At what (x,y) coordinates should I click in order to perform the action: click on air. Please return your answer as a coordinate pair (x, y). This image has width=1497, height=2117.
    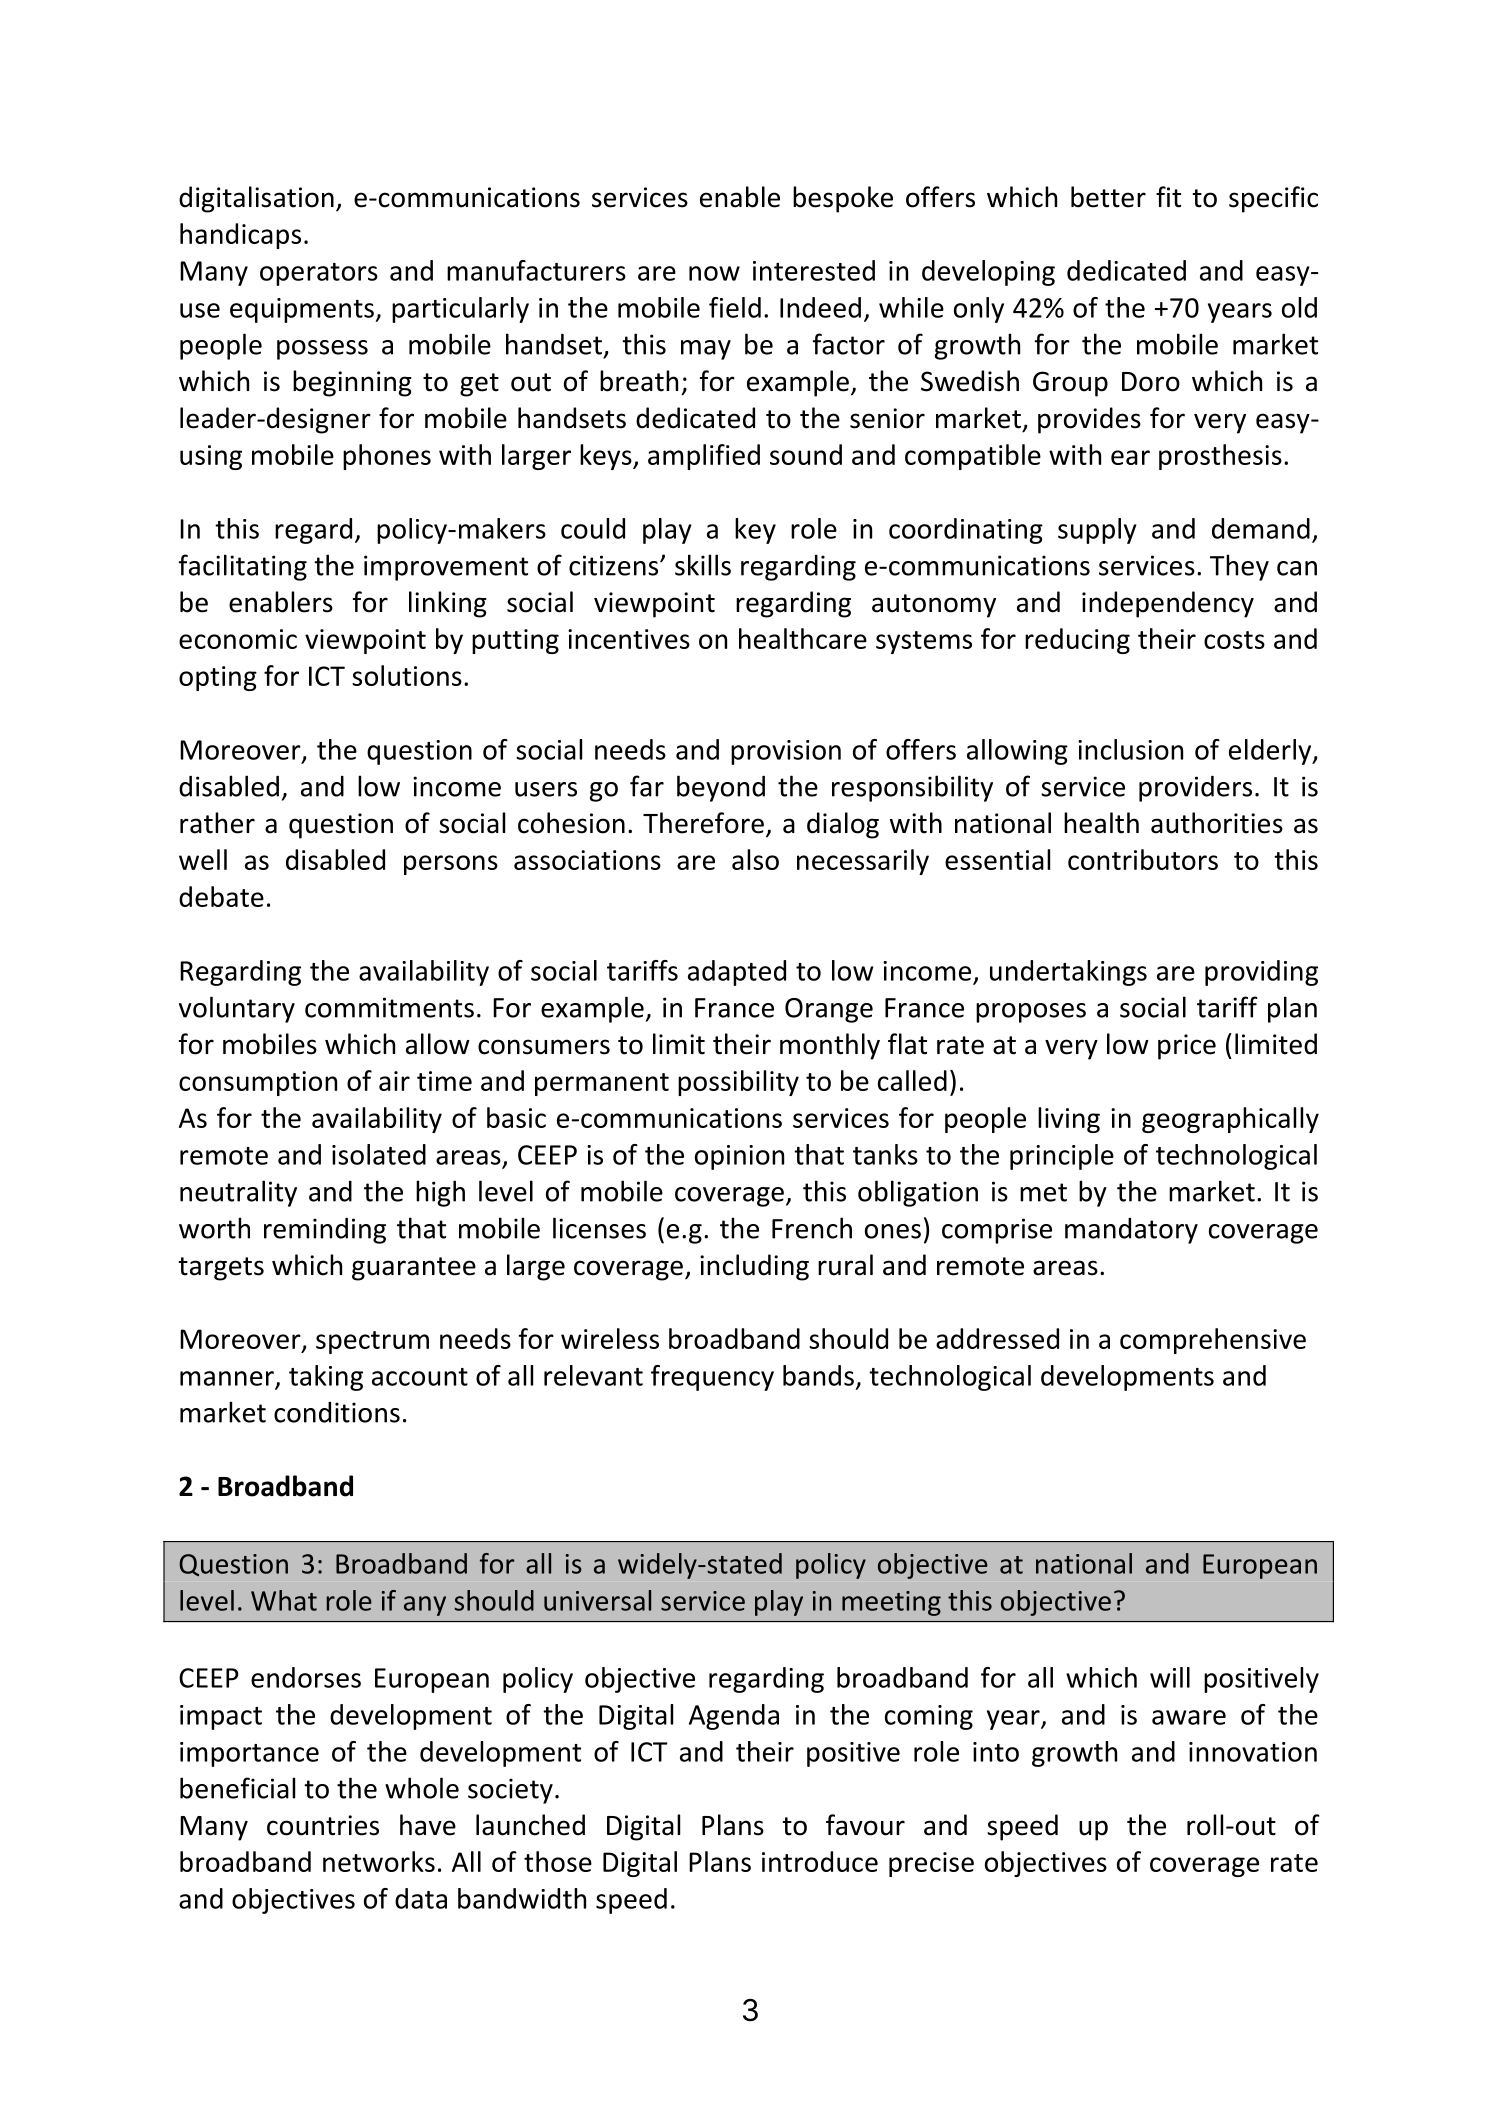
    Looking at the image, I should click on (394, 1081).
